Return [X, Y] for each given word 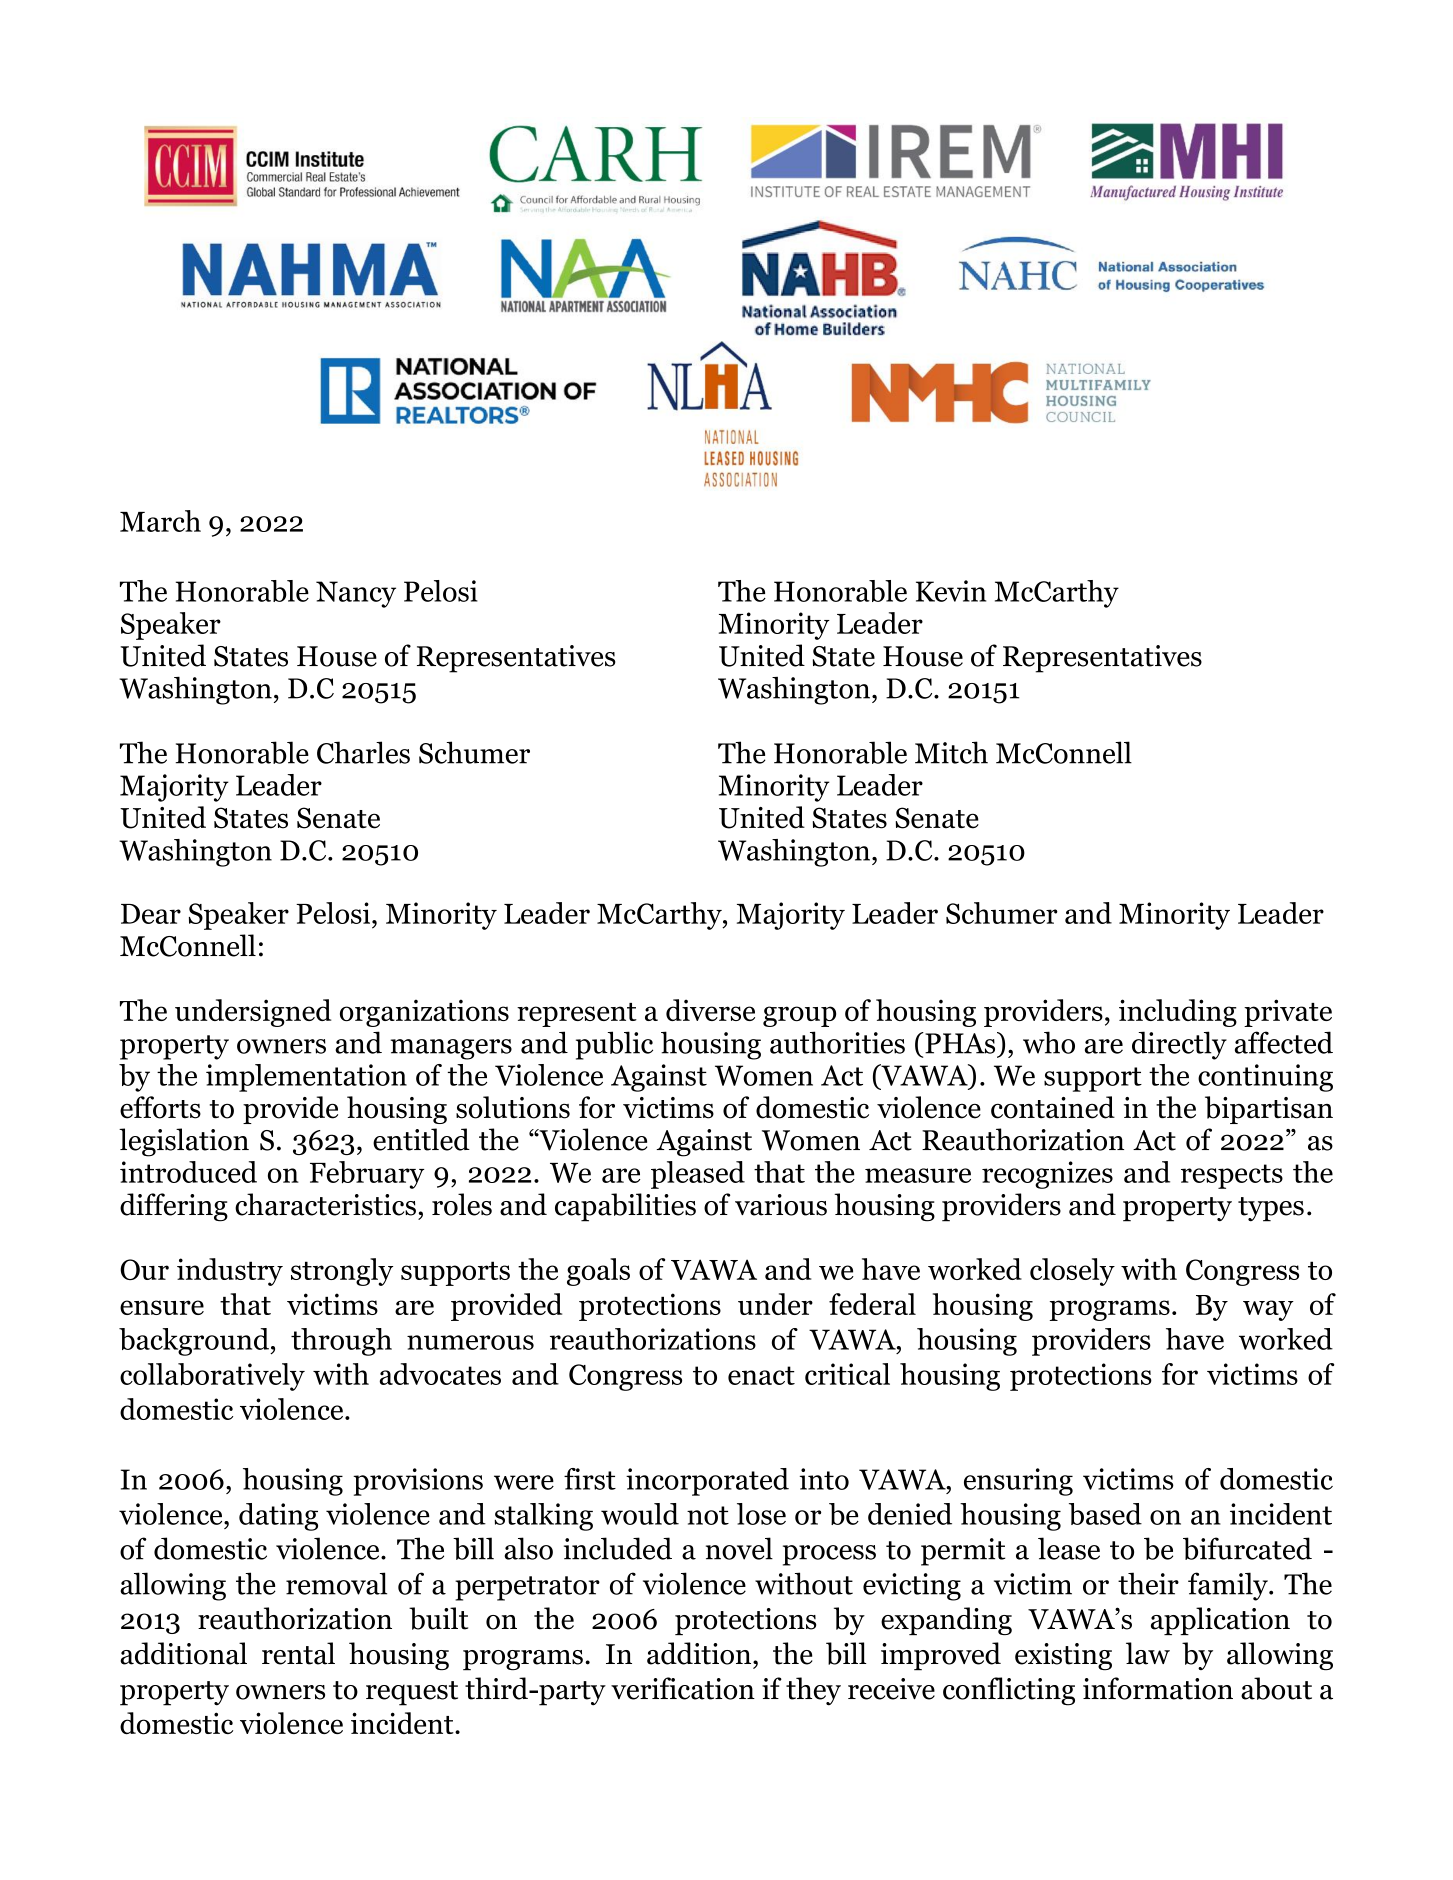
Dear [151, 914]
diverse [710, 1010]
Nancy [356, 594]
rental [298, 1653]
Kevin [951, 591]
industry [230, 1272]
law [1148, 1653]
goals [598, 1272]
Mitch [951, 752]
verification [683, 1688]
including [1178, 1013]
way [1268, 1310]
